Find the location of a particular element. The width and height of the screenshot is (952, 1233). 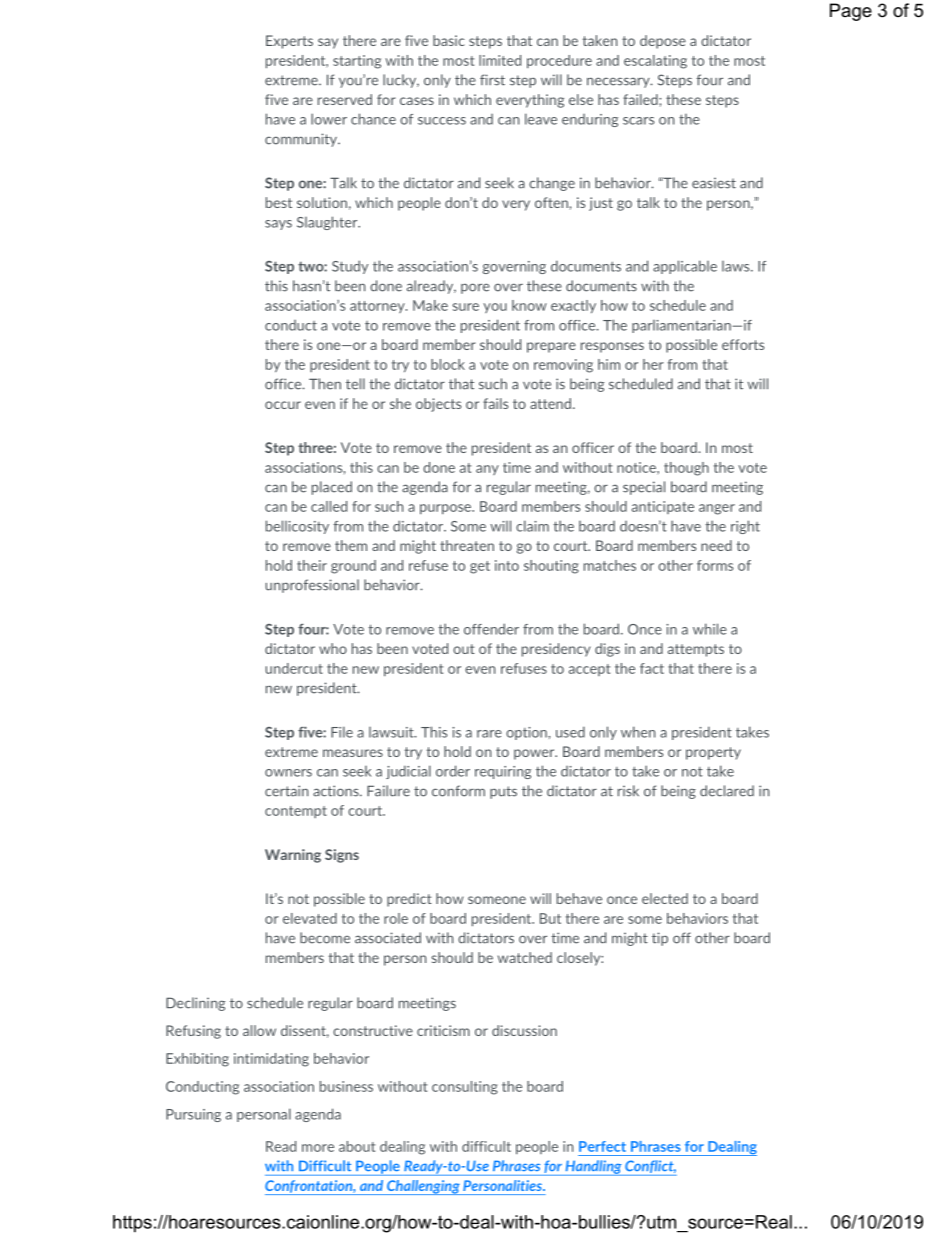

Handling is located at coordinates (593, 1168).
